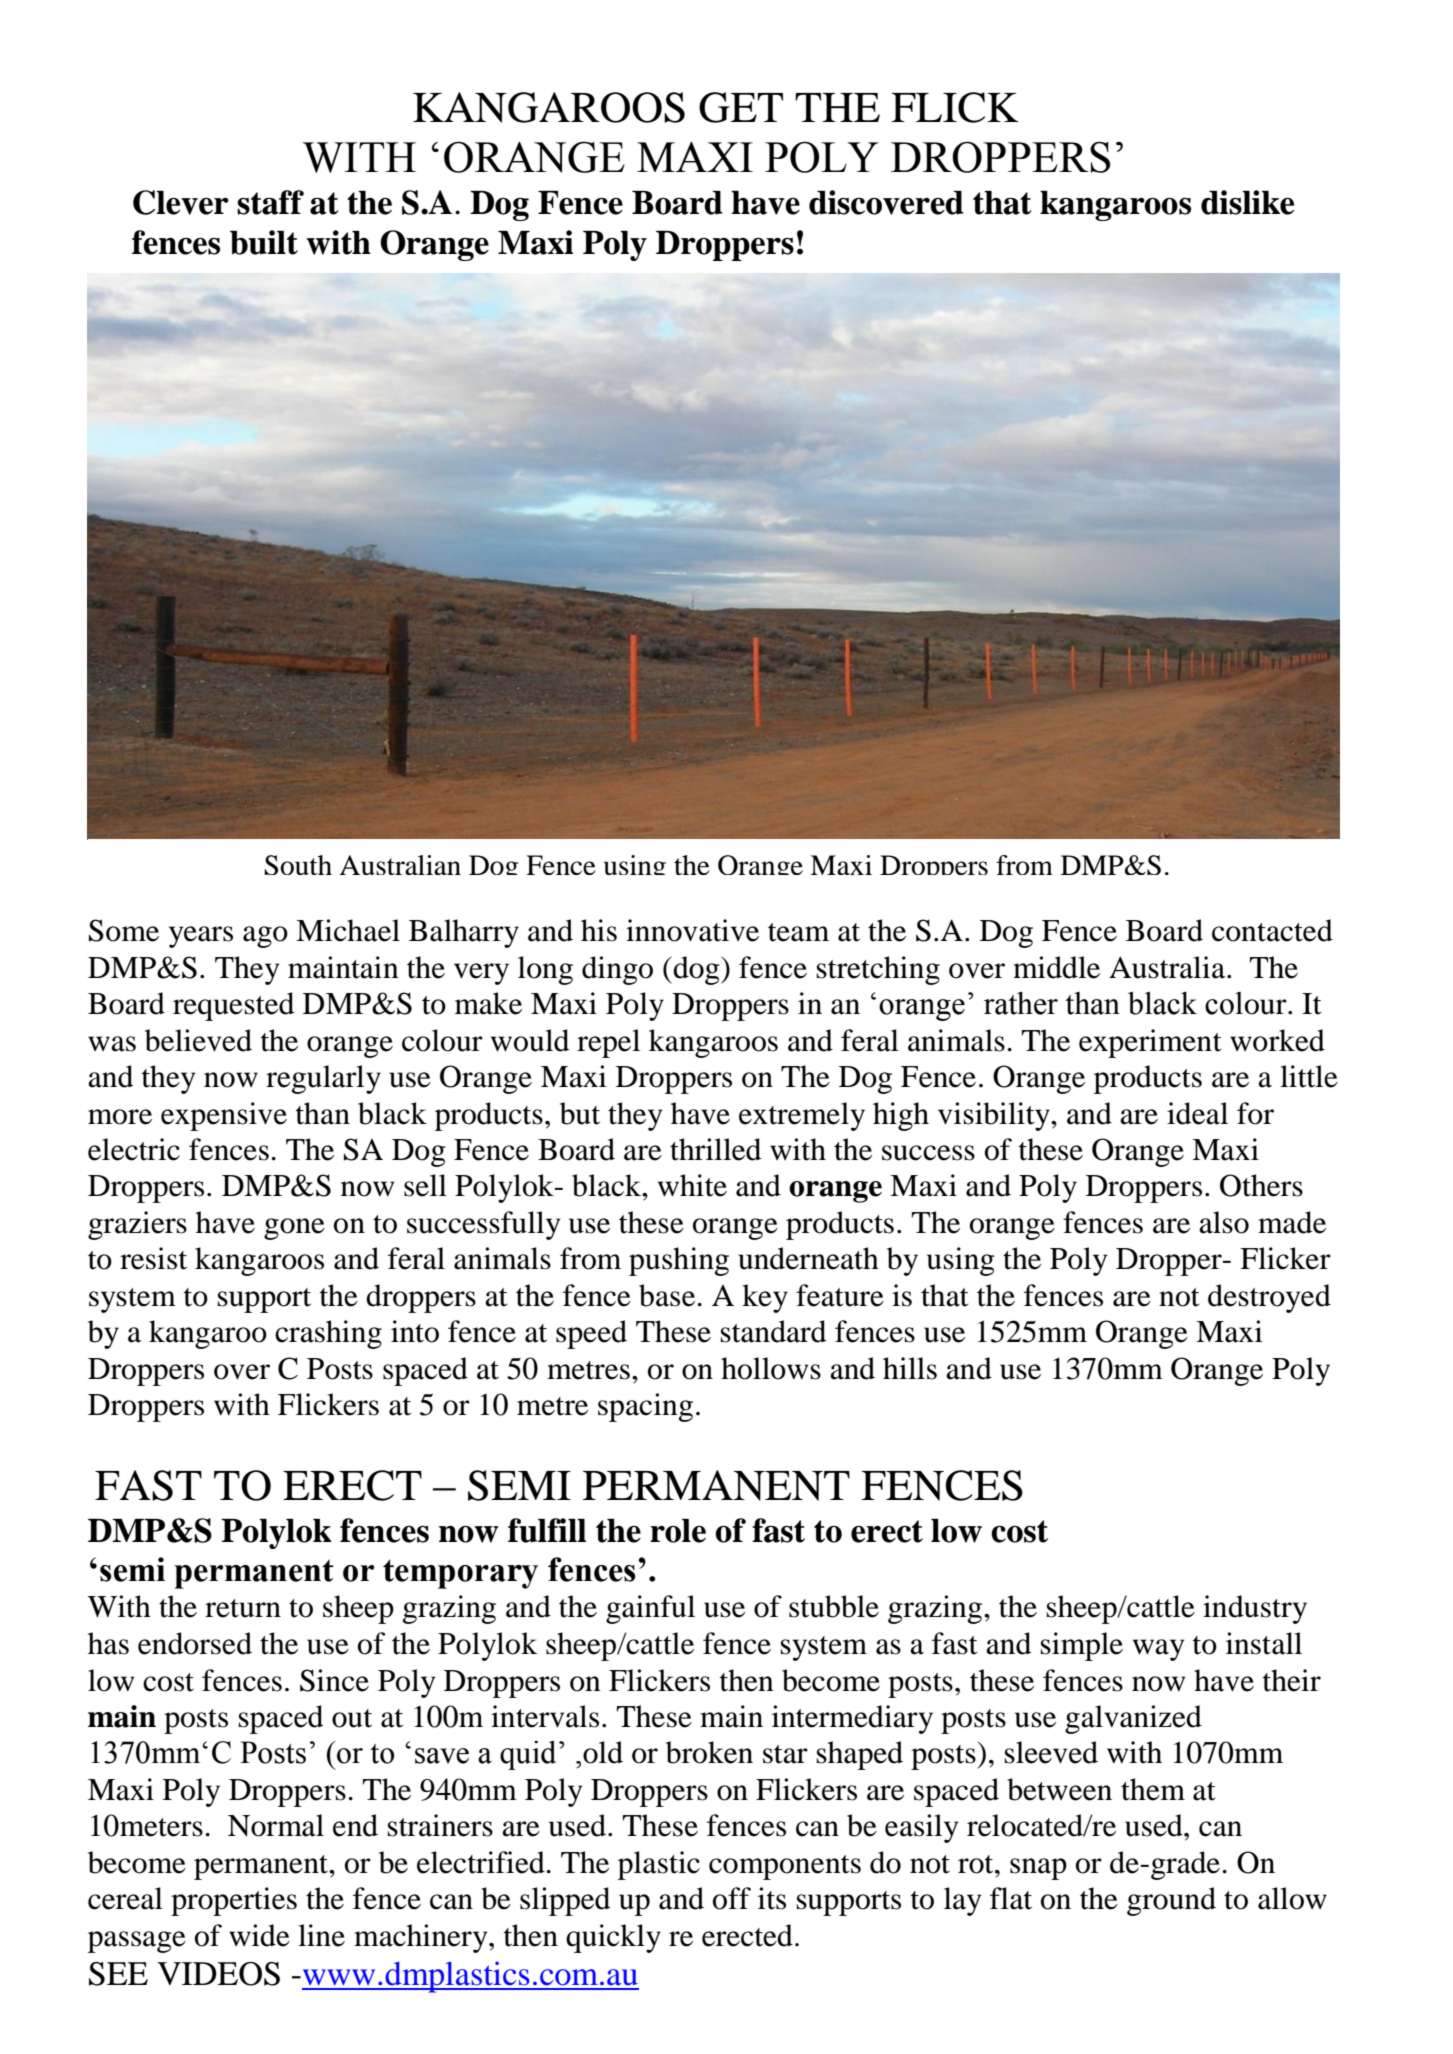 The height and width of the screenshot is (2054, 1453). I want to click on dislike, so click(1247, 202).
